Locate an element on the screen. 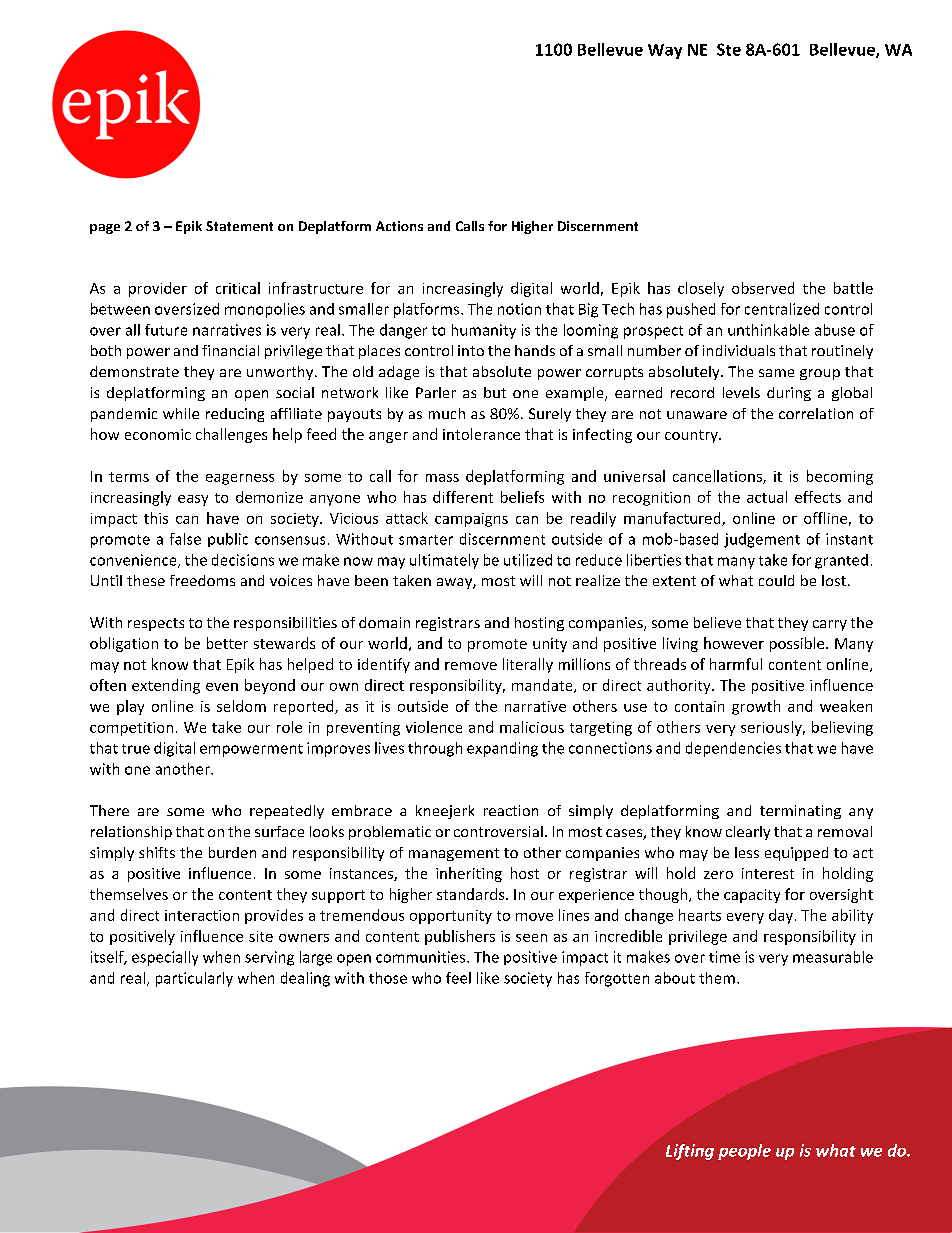  Actions is located at coordinates (399, 226).
